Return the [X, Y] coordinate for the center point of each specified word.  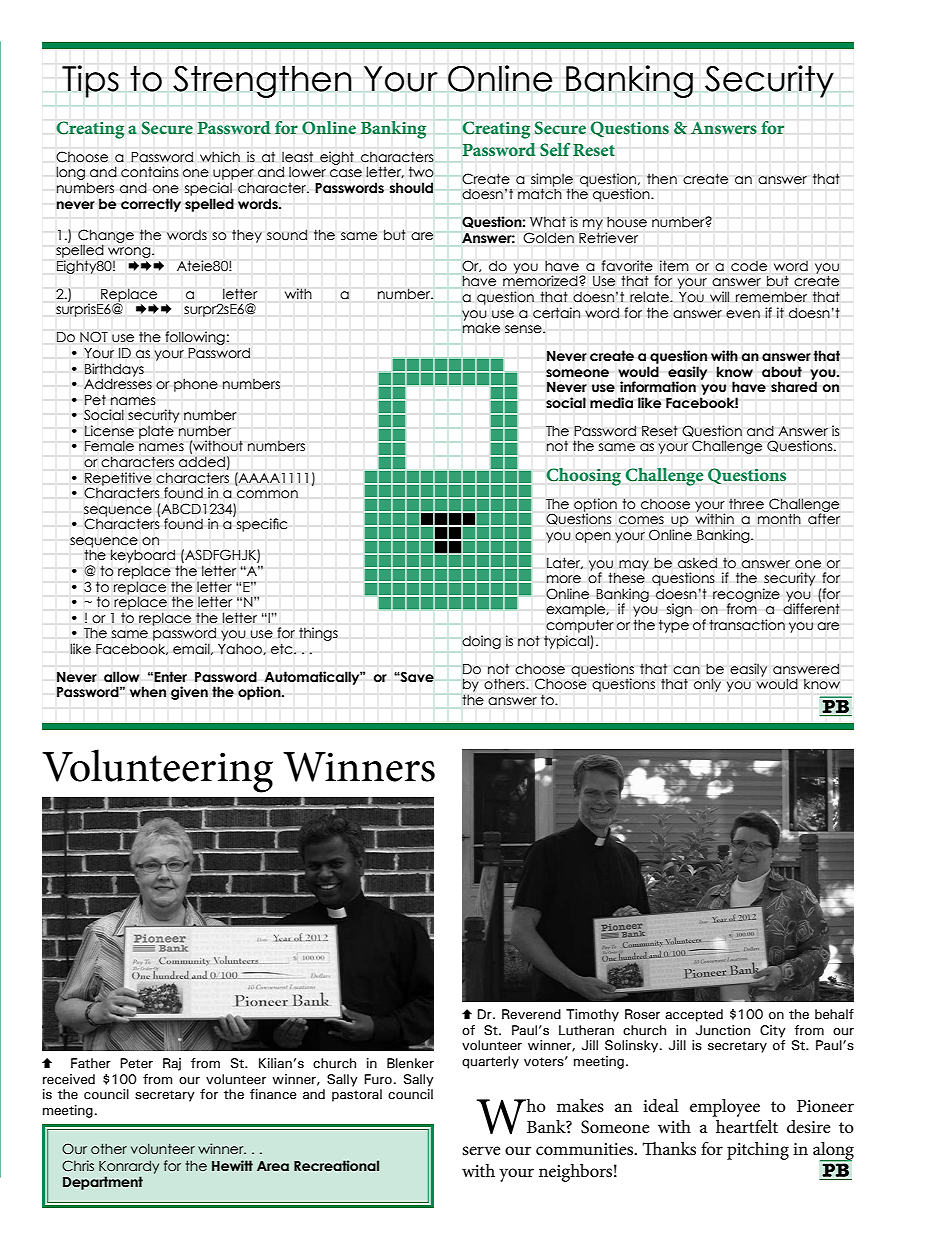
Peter [136, 1063]
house [627, 222]
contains [150, 172]
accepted [694, 1015]
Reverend [531, 1014]
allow [122, 677]
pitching [758, 1151]
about [782, 372]
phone [196, 385]
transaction [747, 625]
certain [556, 313]
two [421, 172]
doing [481, 642]
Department [103, 1183]
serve [481, 1150]
